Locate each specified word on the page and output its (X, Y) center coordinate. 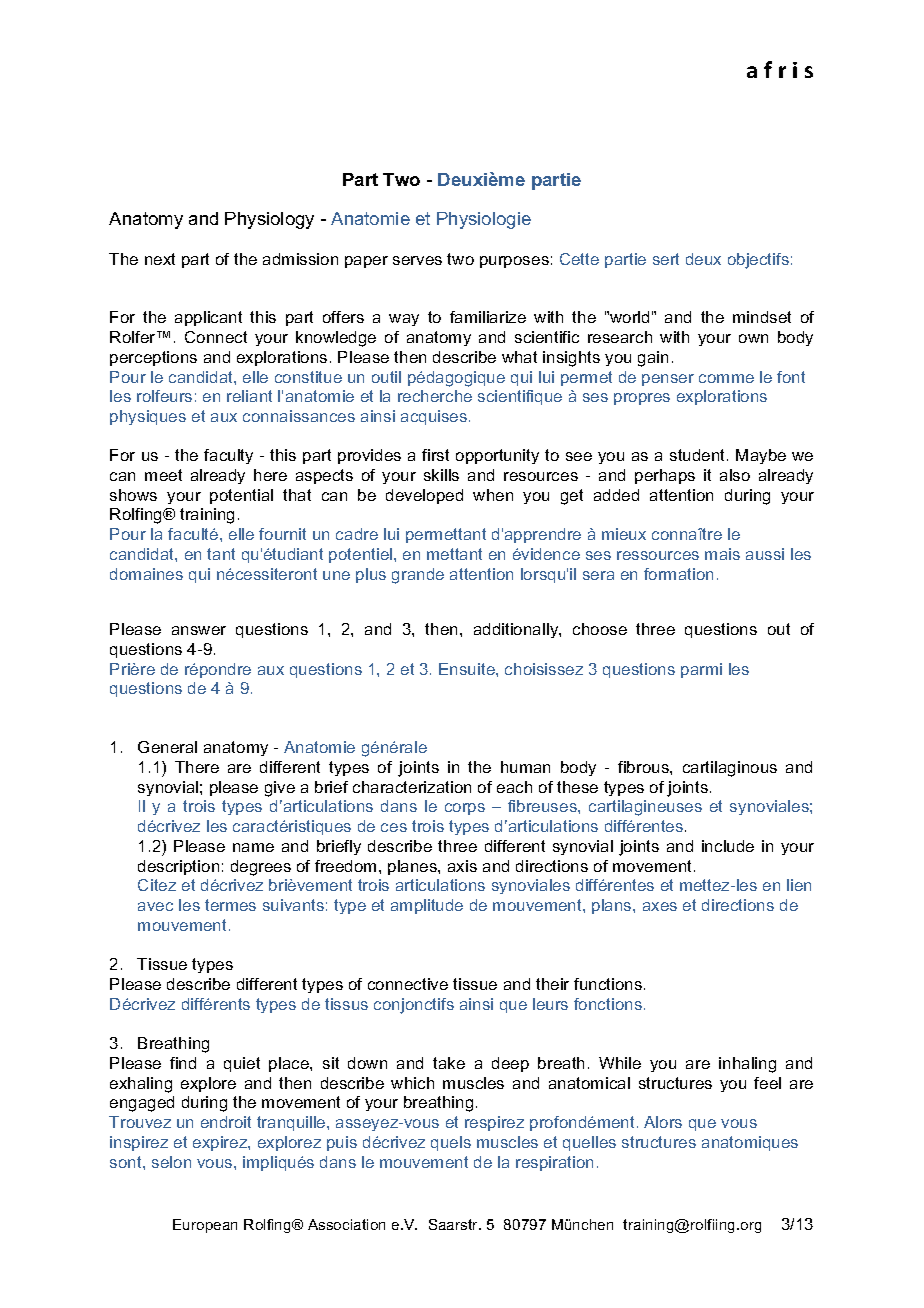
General (167, 747)
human (525, 767)
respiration (554, 1163)
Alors (663, 1122)
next (160, 259)
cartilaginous (730, 769)
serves (417, 260)
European (205, 1226)
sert (666, 259)
